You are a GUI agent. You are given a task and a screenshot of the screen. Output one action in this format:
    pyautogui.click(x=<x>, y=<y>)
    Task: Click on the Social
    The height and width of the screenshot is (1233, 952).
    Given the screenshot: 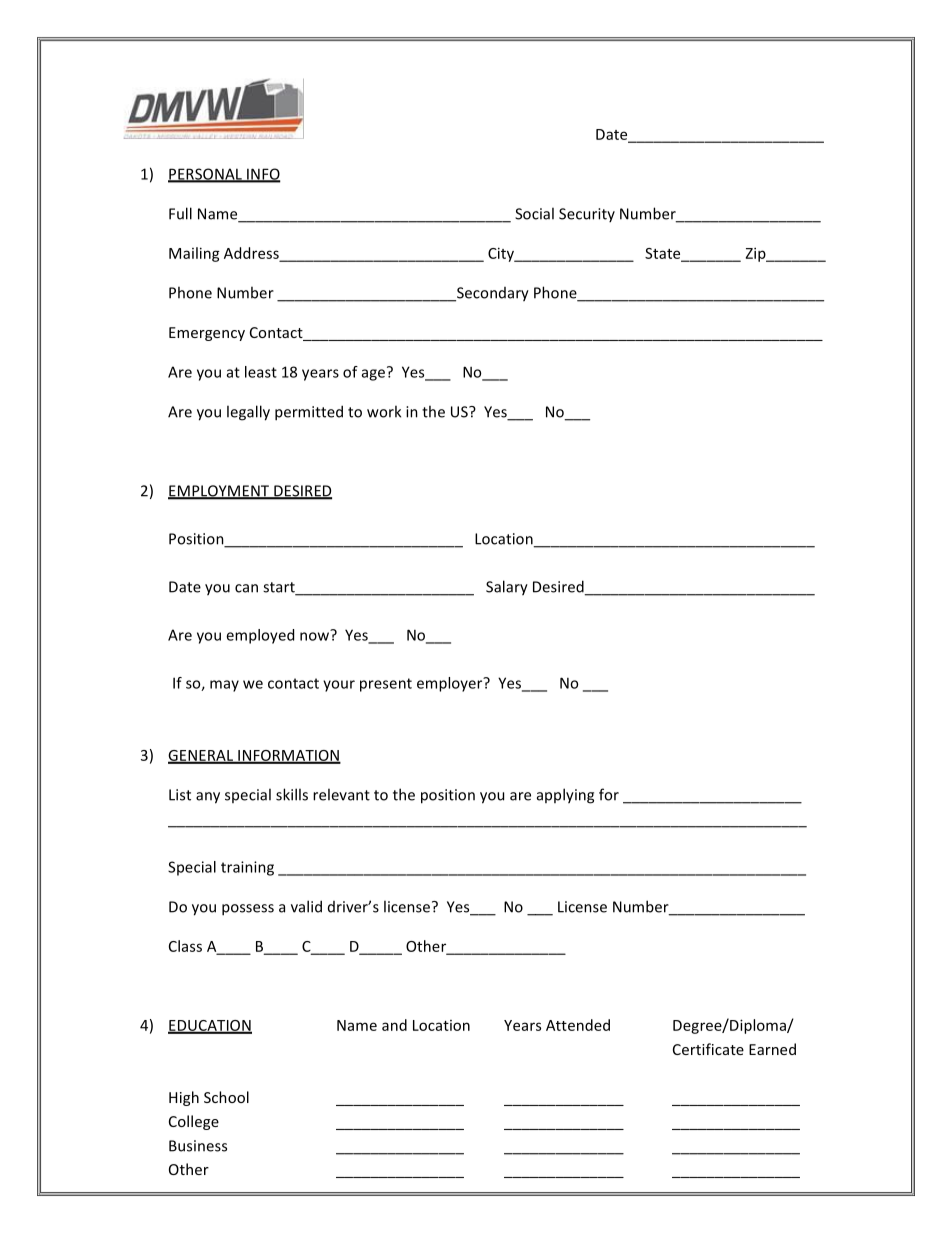 What is the action you would take?
    pyautogui.click(x=534, y=213)
